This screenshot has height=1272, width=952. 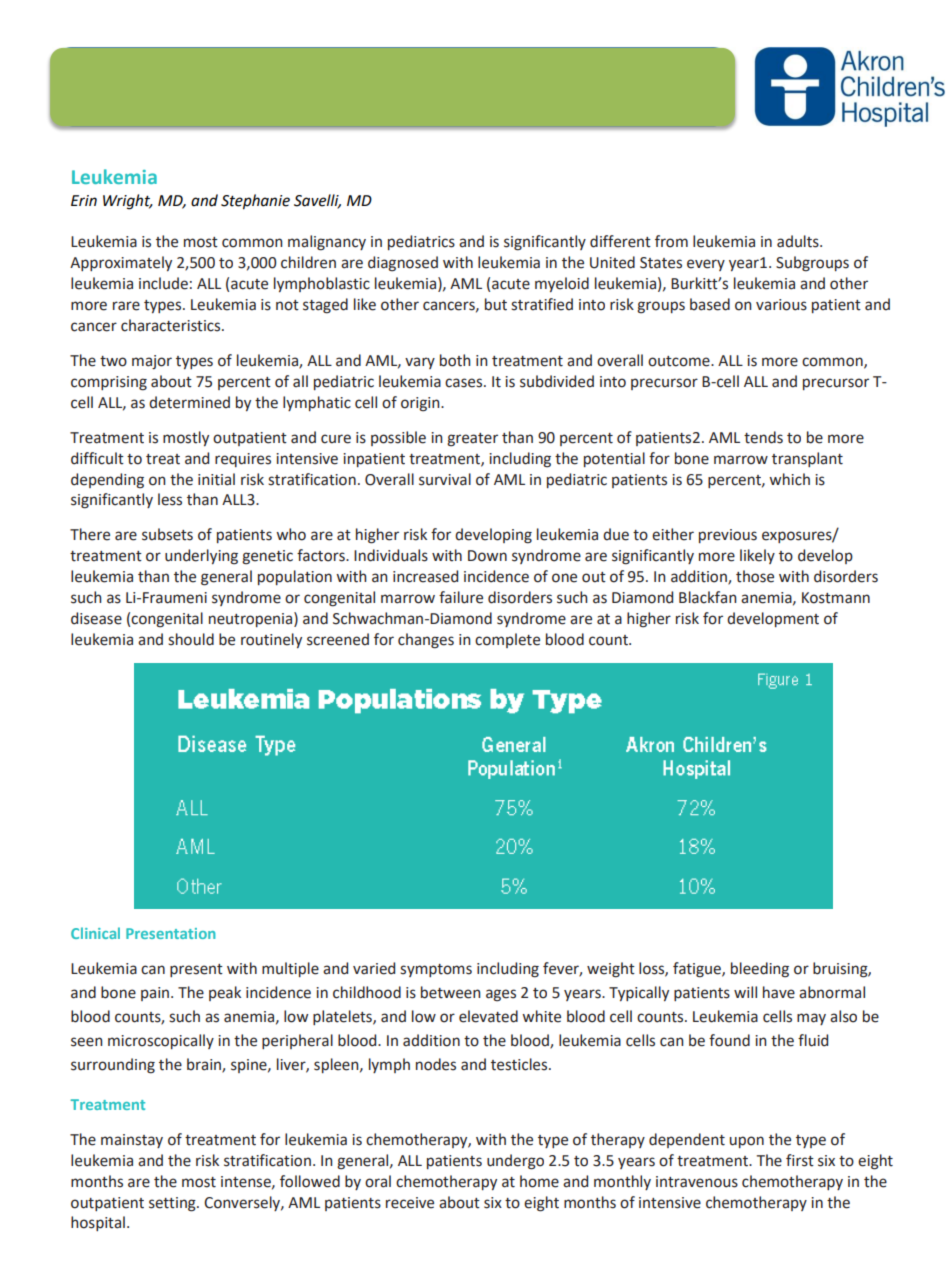 I want to click on diagnosed, so click(x=403, y=264).
